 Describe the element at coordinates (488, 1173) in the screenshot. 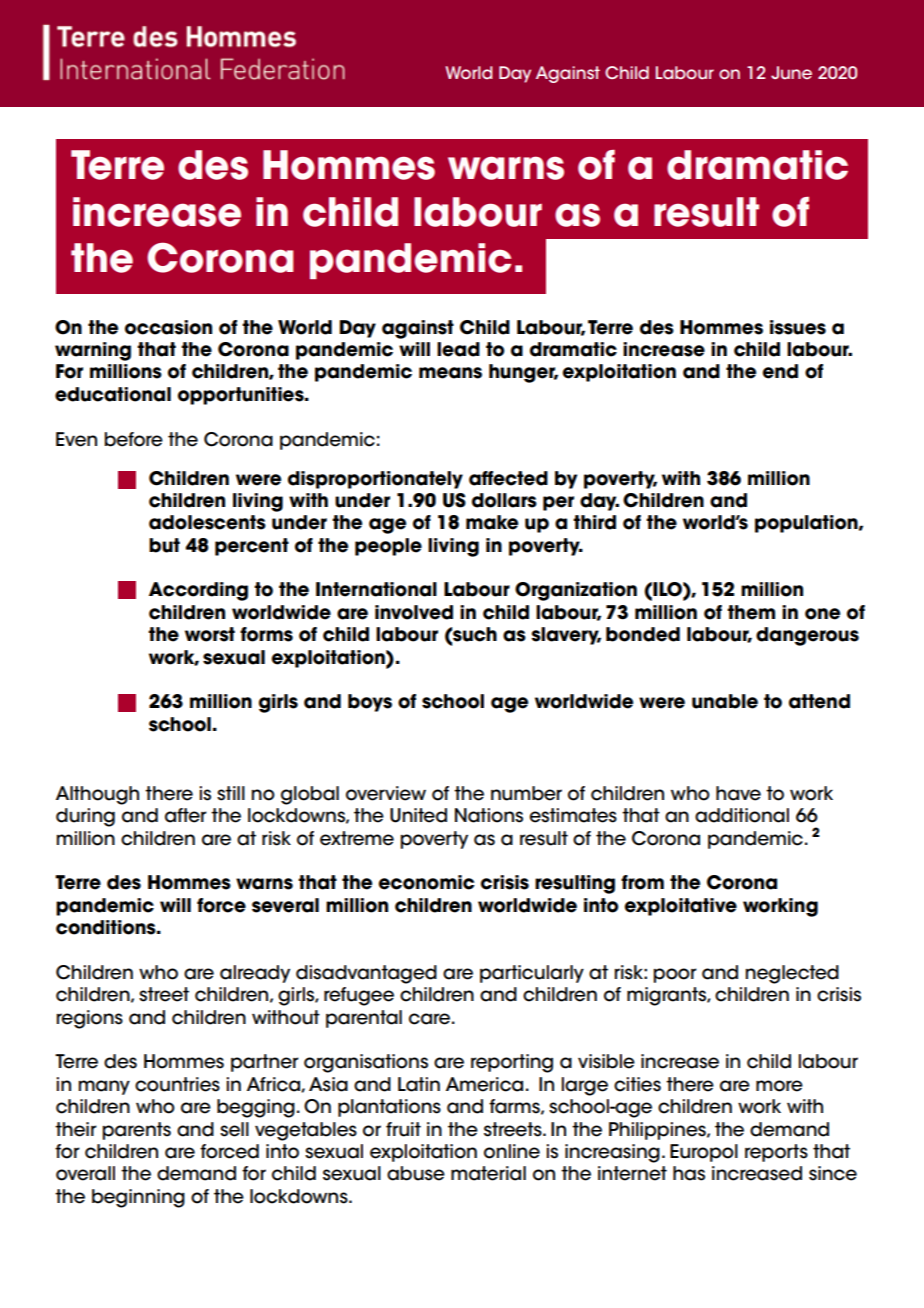

I see `material` at that location.
